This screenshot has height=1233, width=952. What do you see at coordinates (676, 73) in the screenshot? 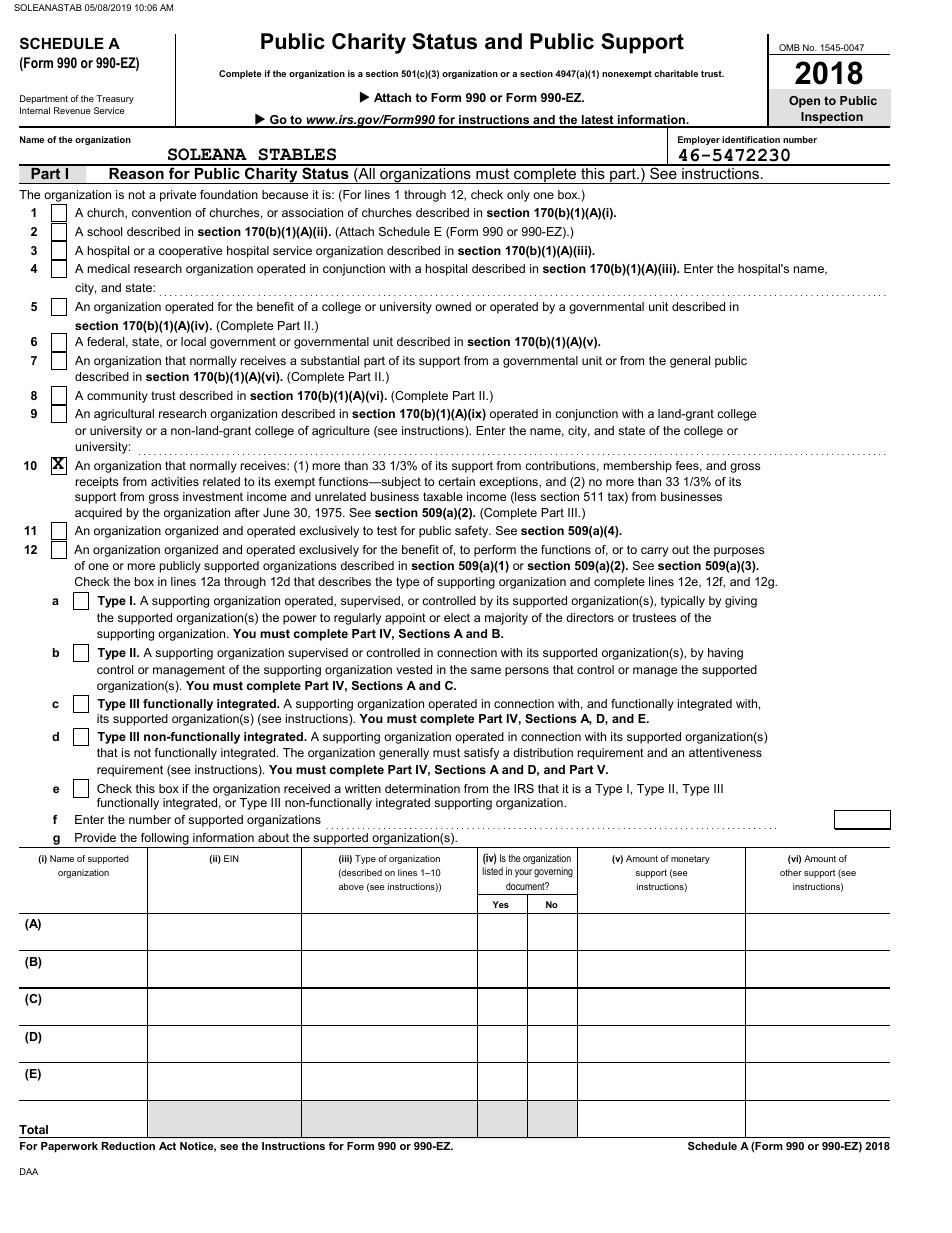
I see `charitable` at bounding box center [676, 73].
